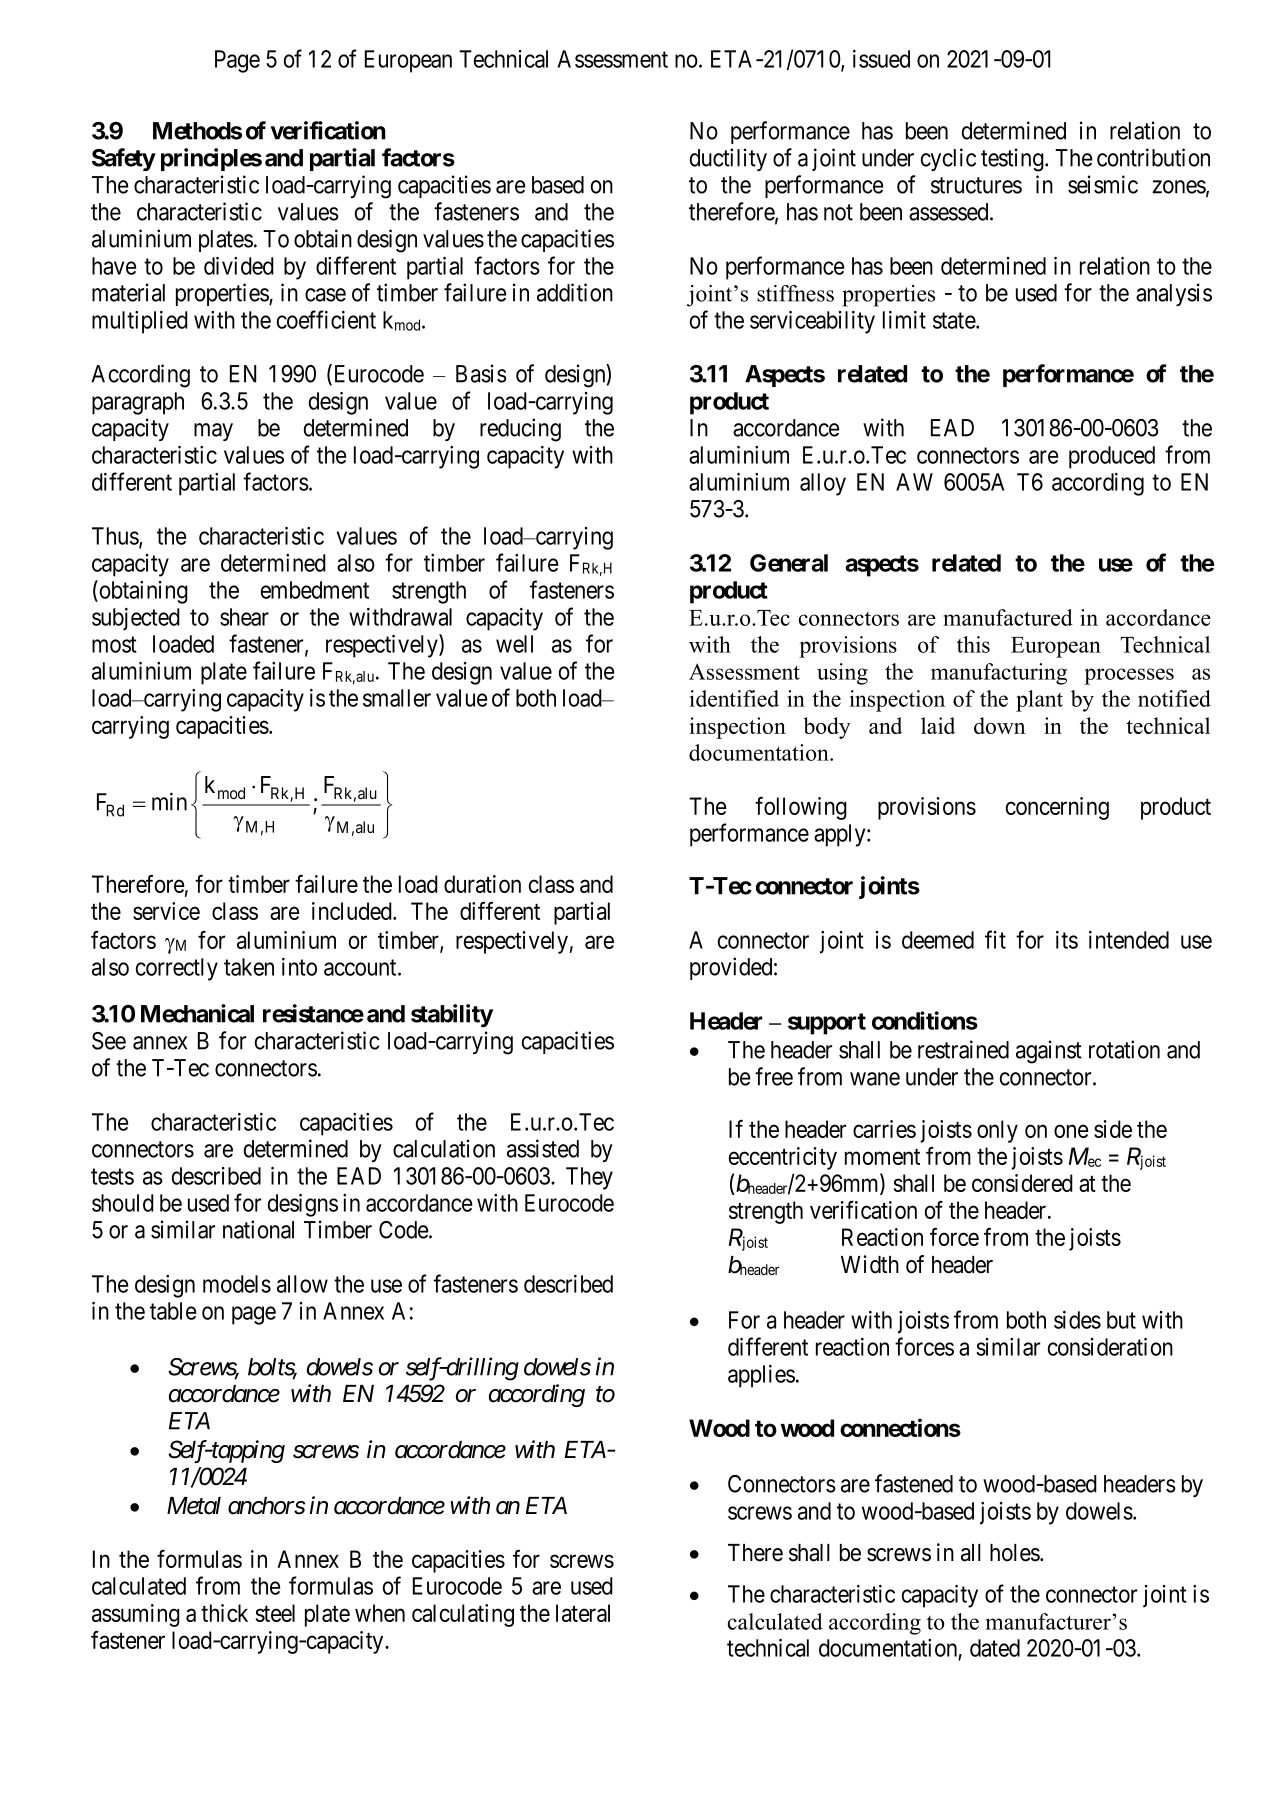 The height and width of the screenshot is (1798, 1272). I want to click on Safety, so click(124, 159).
